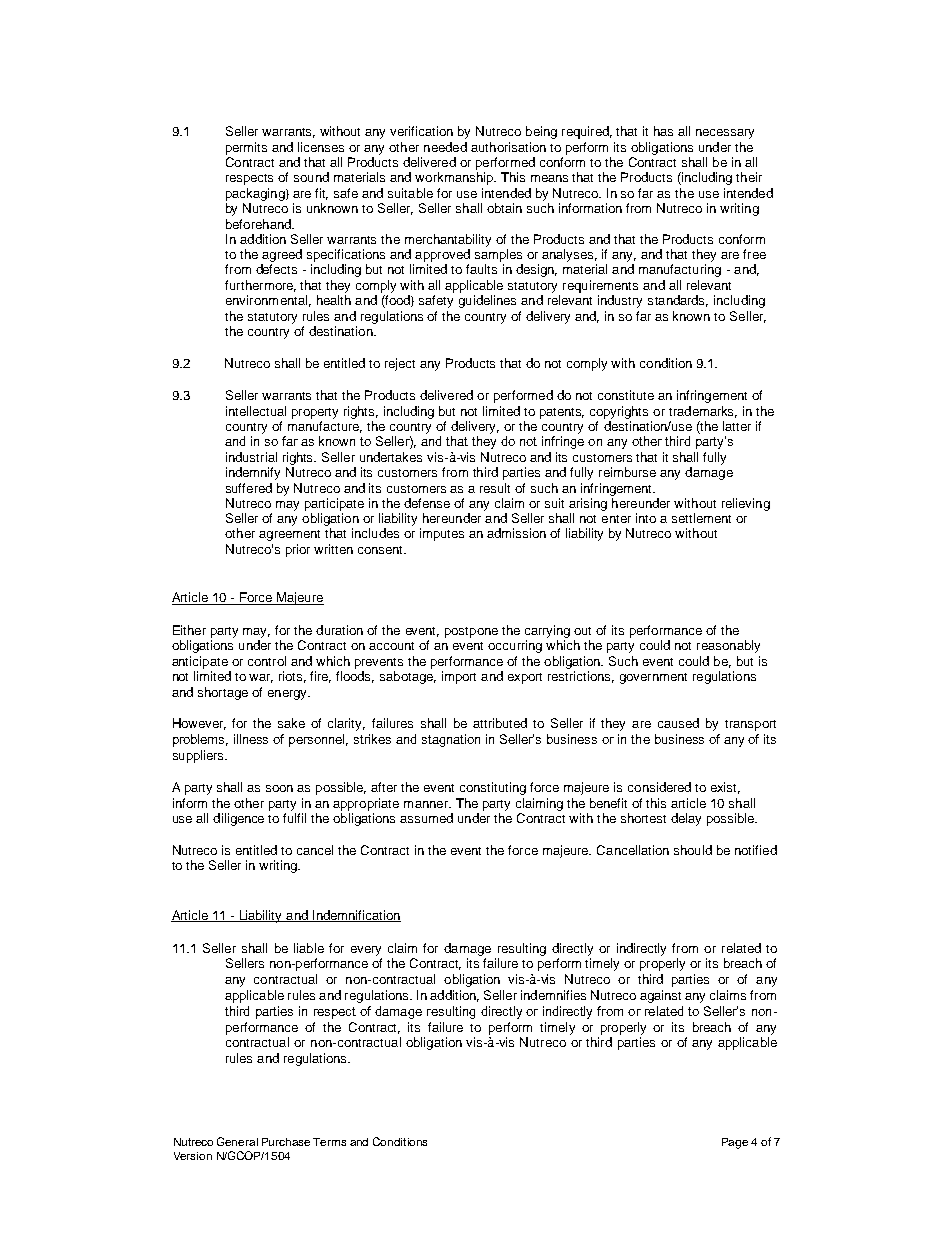  I want to click on permits, so click(246, 148).
